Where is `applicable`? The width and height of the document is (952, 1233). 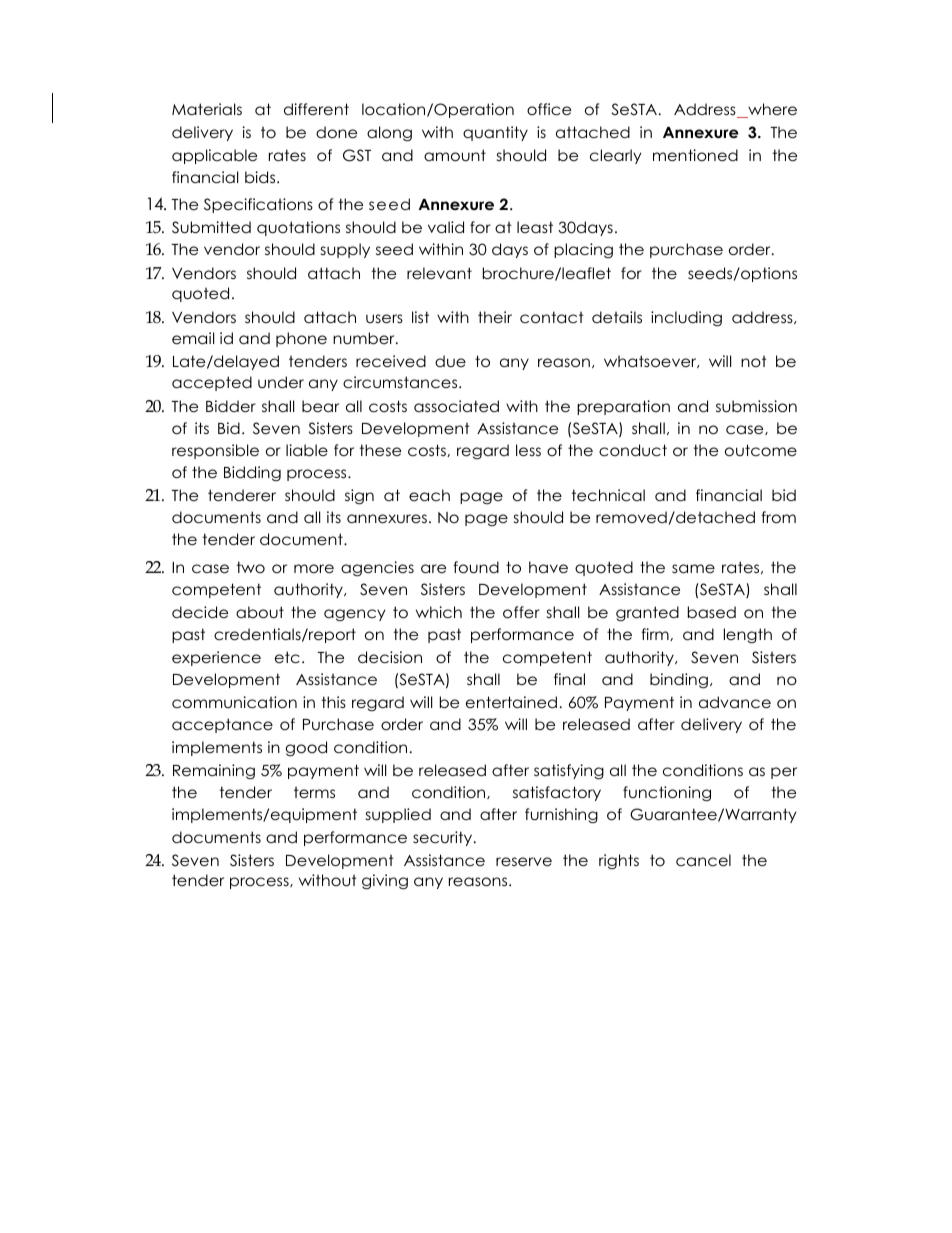 applicable is located at coordinates (214, 156).
